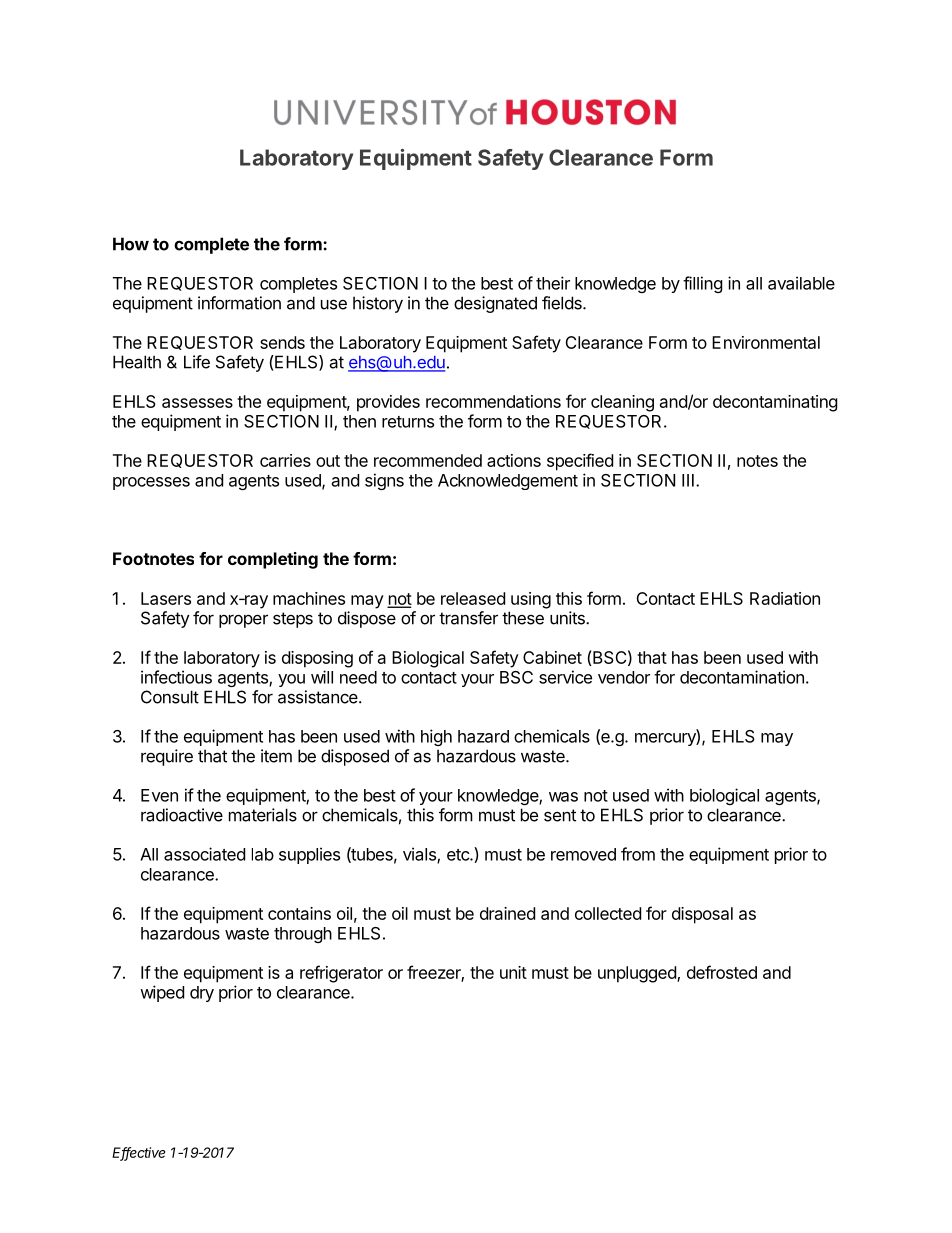 The width and height of the document is (952, 1233). I want to click on completing, so click(273, 560).
